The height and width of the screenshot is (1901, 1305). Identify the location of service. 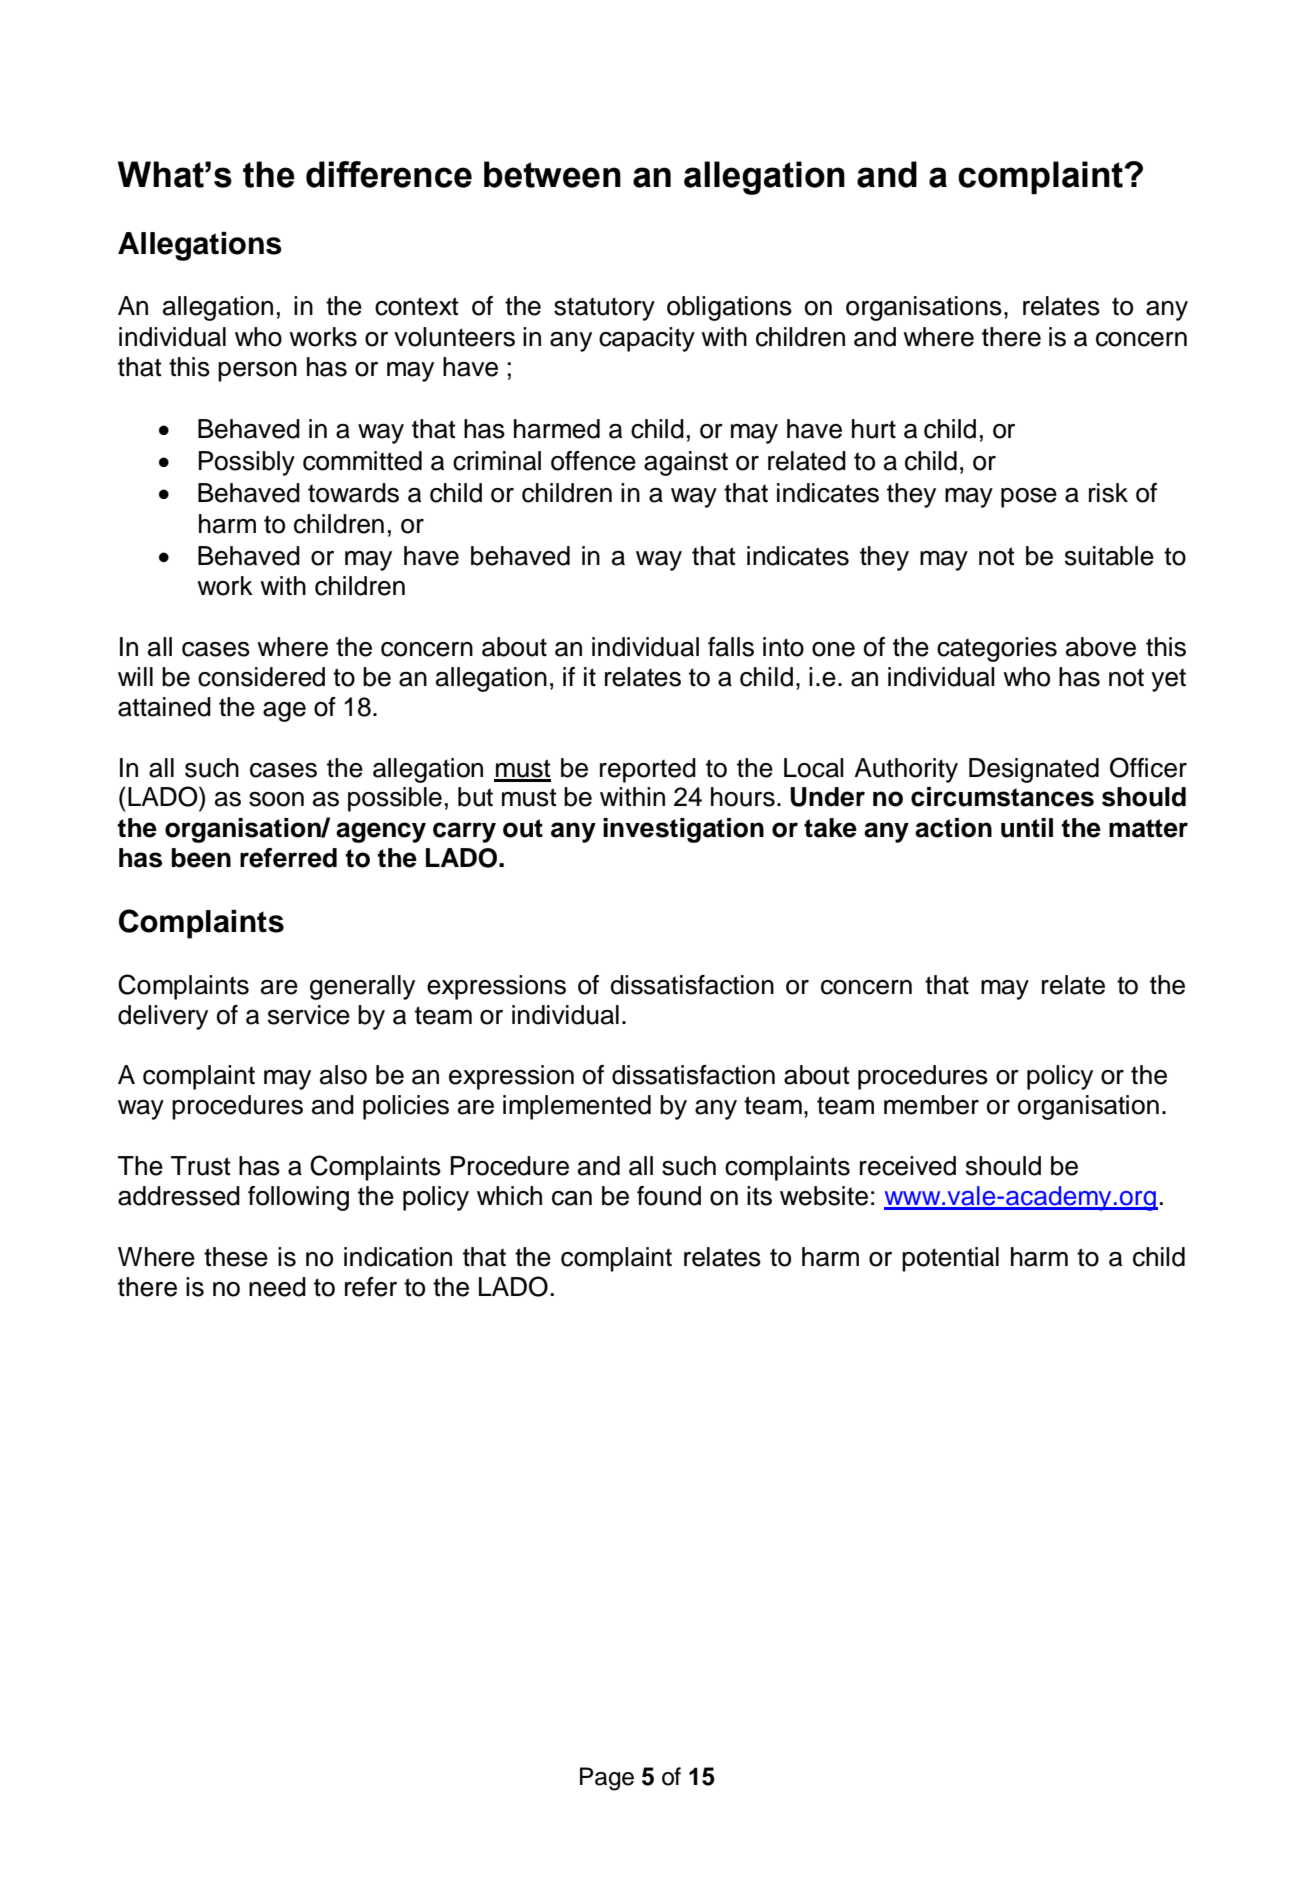
(309, 1015).
